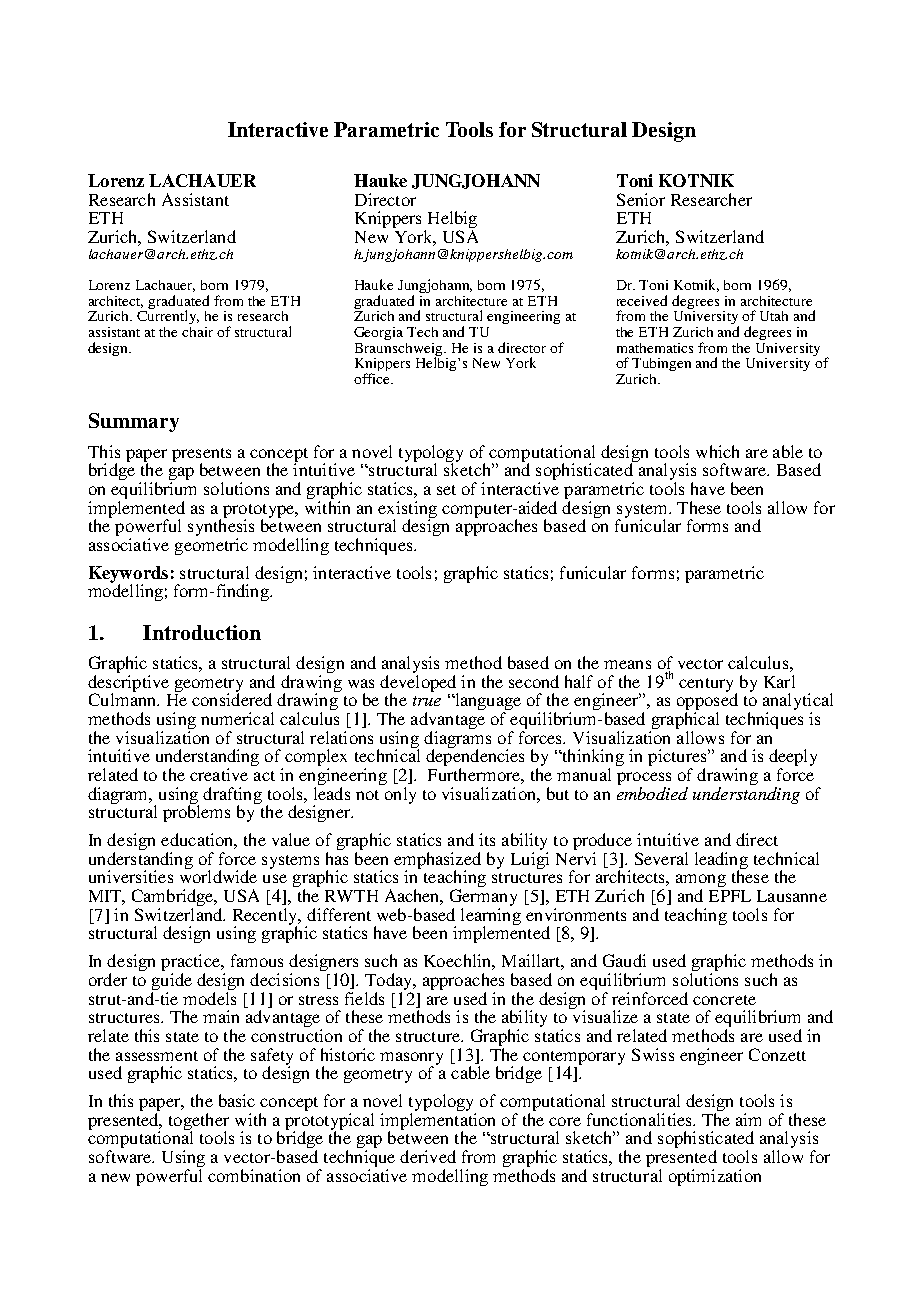  Describe the element at coordinates (196, 812) in the screenshot. I see `problems` at that location.
